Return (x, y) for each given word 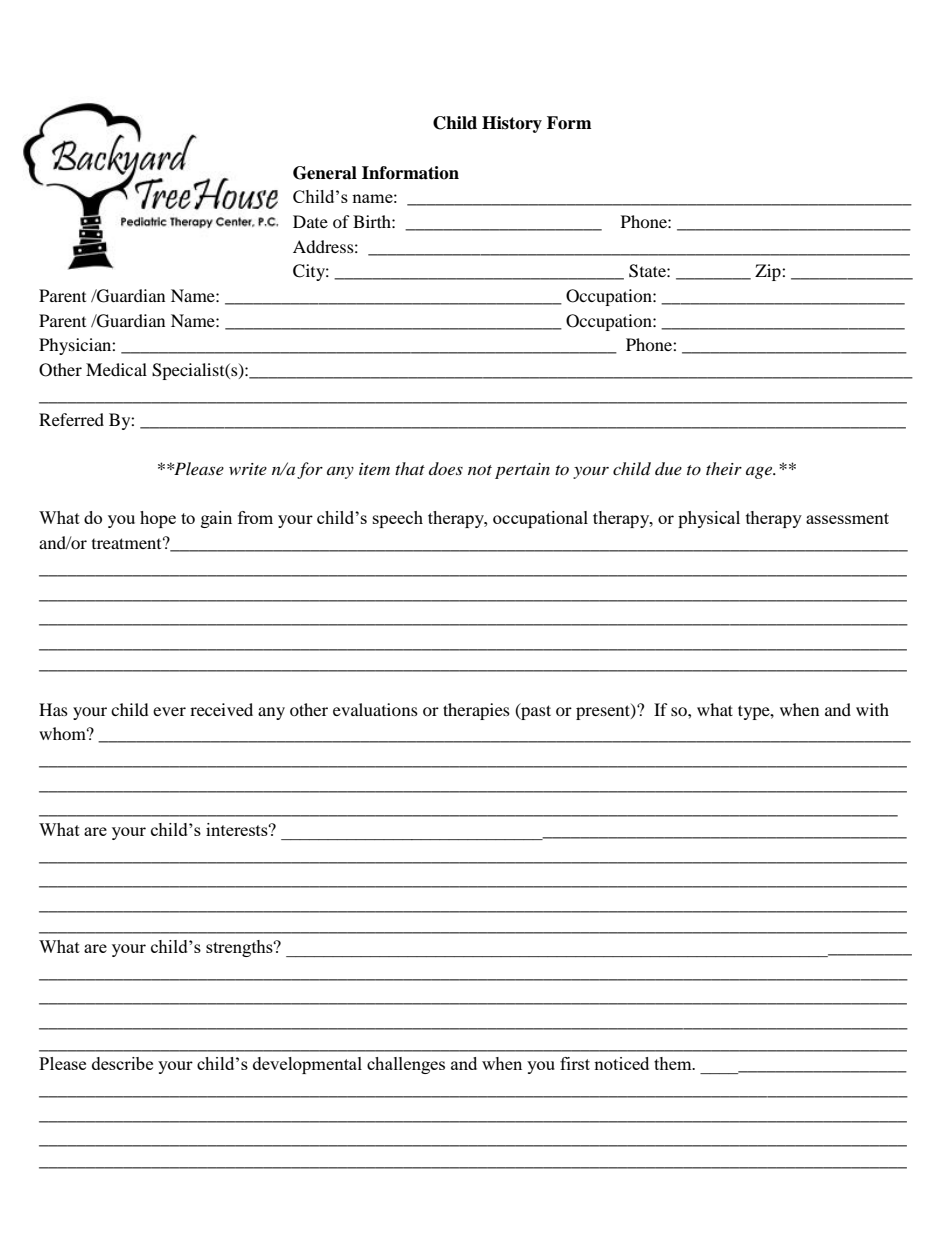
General (325, 173)
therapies (476, 711)
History (512, 124)
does (446, 468)
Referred (71, 419)
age (760, 472)
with (872, 709)
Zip (769, 272)
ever (169, 711)
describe (122, 1063)
